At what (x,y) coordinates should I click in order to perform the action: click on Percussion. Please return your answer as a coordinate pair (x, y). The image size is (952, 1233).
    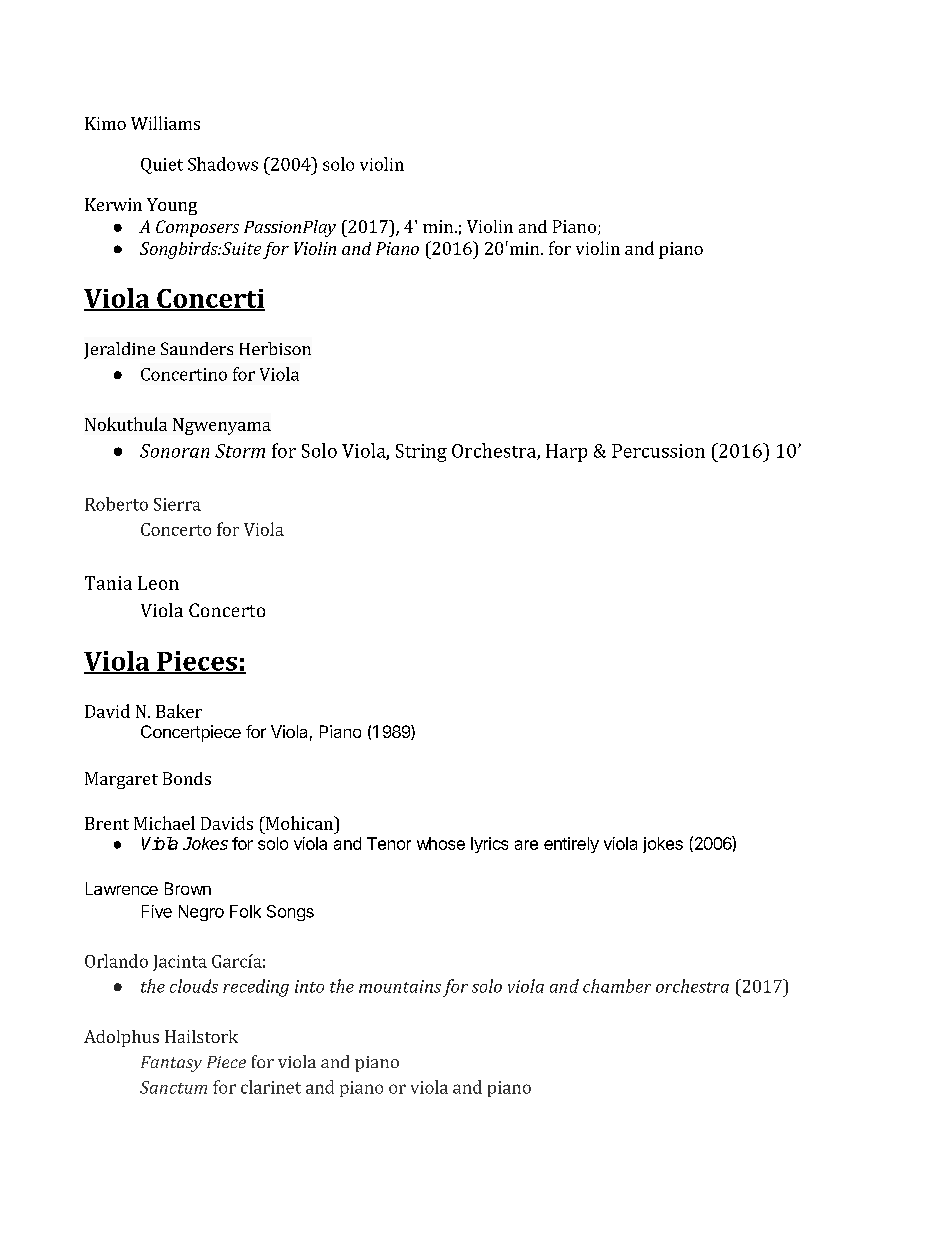
    Looking at the image, I should click on (658, 451).
